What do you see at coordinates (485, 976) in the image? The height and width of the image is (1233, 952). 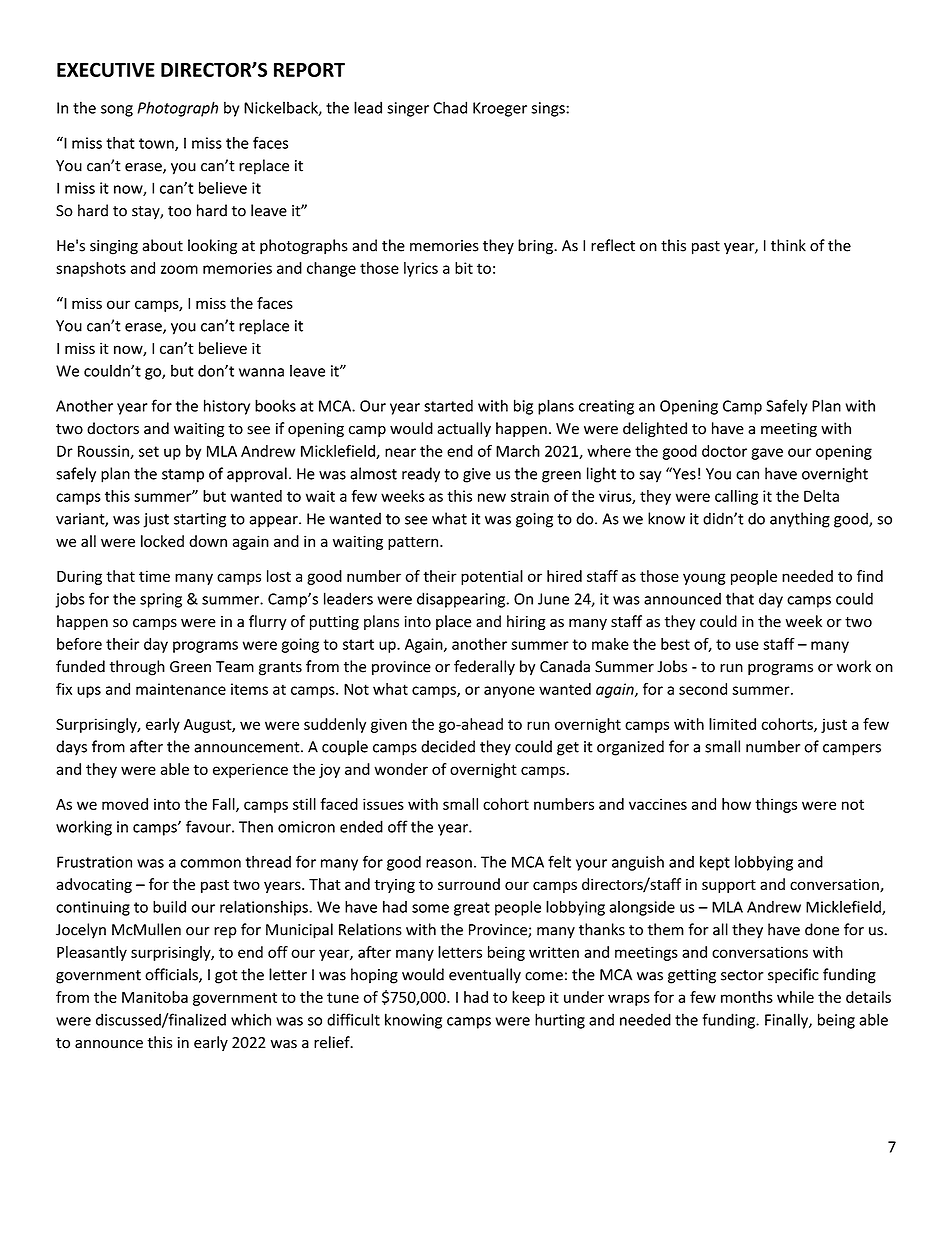 I see `eventually` at bounding box center [485, 976].
